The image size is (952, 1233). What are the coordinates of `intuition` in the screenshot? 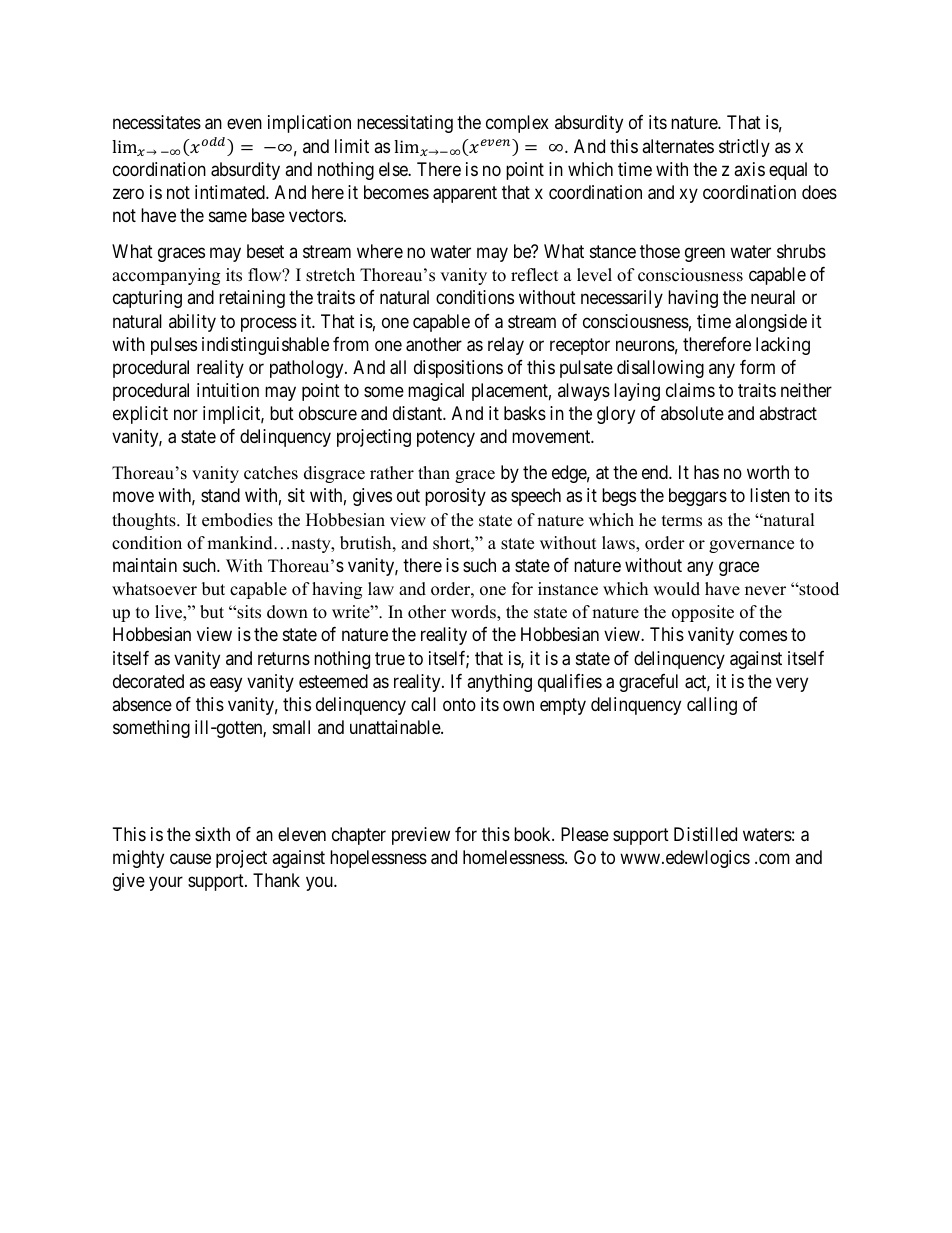 It's located at (228, 390).
